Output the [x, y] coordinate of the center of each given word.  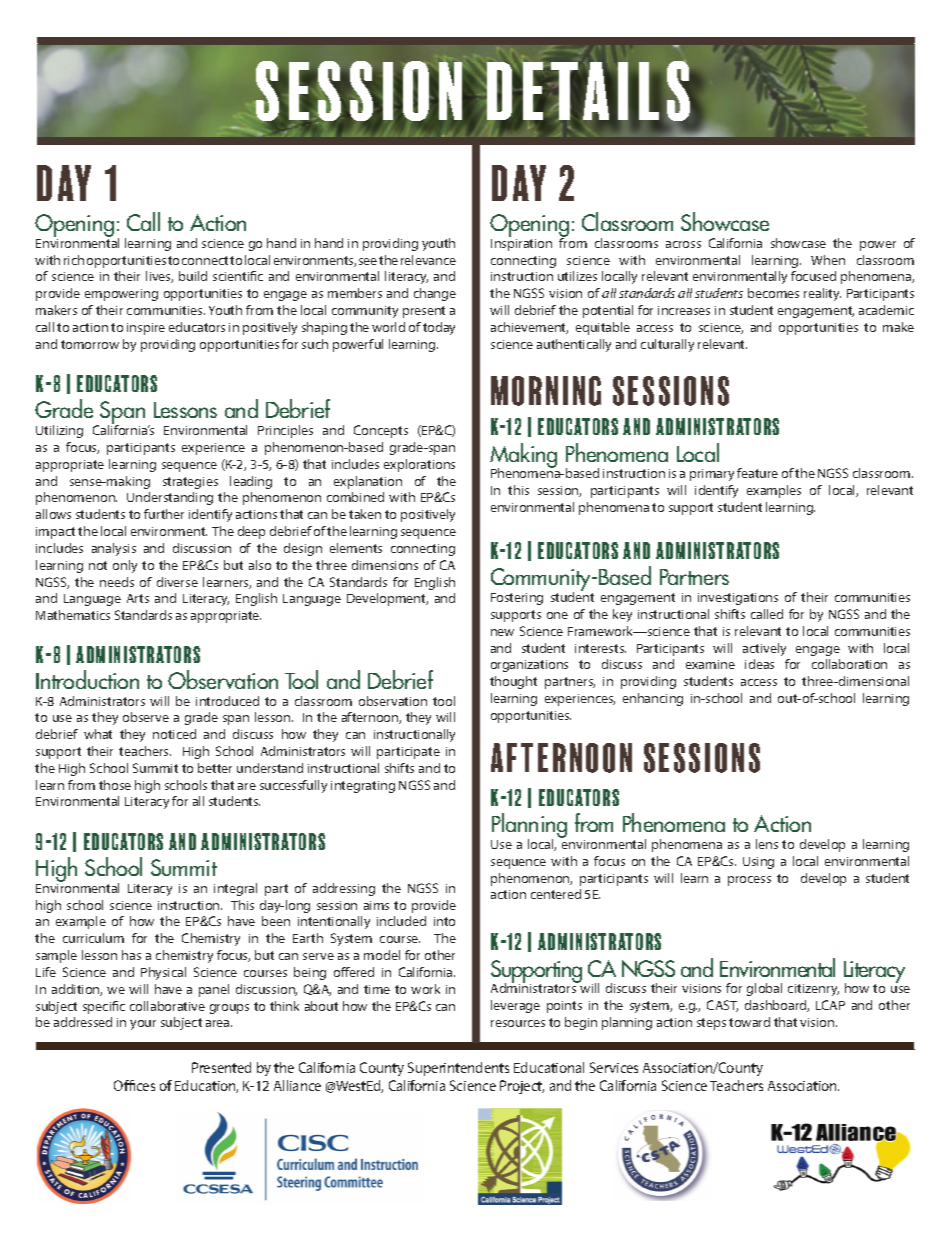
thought [513, 682]
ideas [759, 664]
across [683, 244]
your [143, 1025]
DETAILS [588, 90]
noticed [174, 734]
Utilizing [59, 431]
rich [74, 260]
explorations [419, 465]
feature [757, 473]
